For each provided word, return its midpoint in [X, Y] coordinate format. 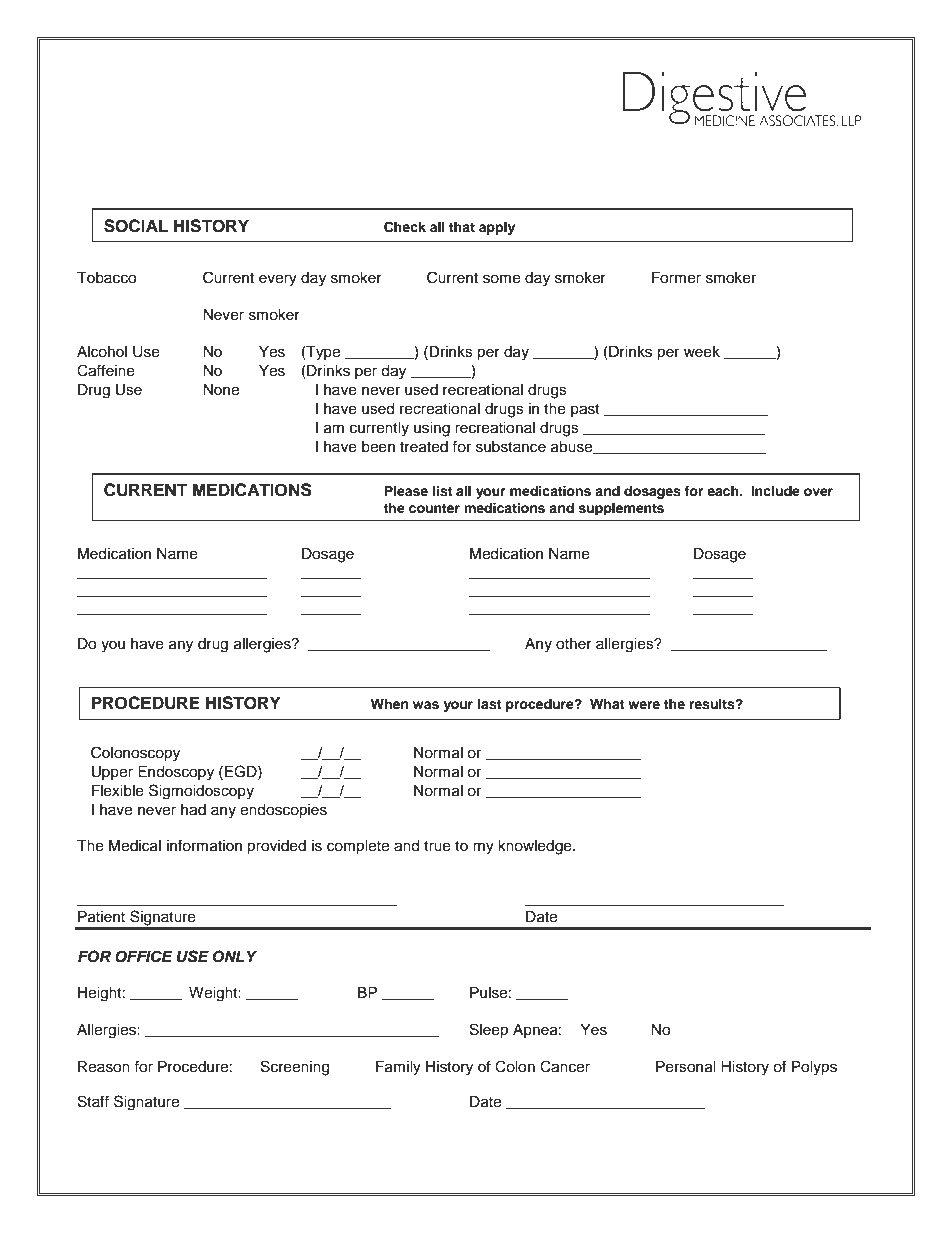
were [644, 705]
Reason [104, 1067]
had [193, 810]
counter [434, 508]
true [437, 846]
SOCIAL [136, 226]
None [221, 390]
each [724, 491]
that [462, 227]
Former [676, 278]
